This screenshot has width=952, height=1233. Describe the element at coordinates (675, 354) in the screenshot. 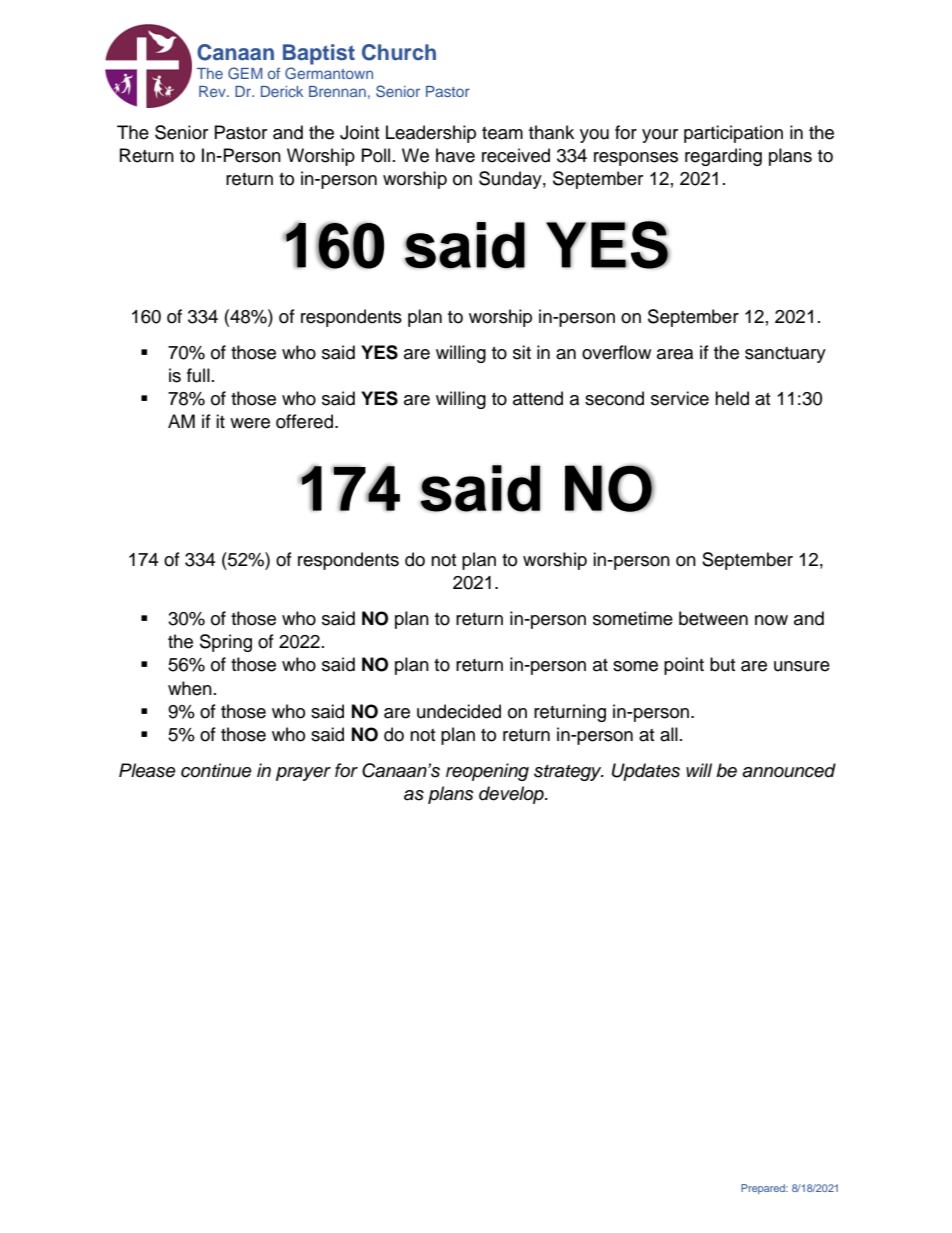

I see `area` at that location.
